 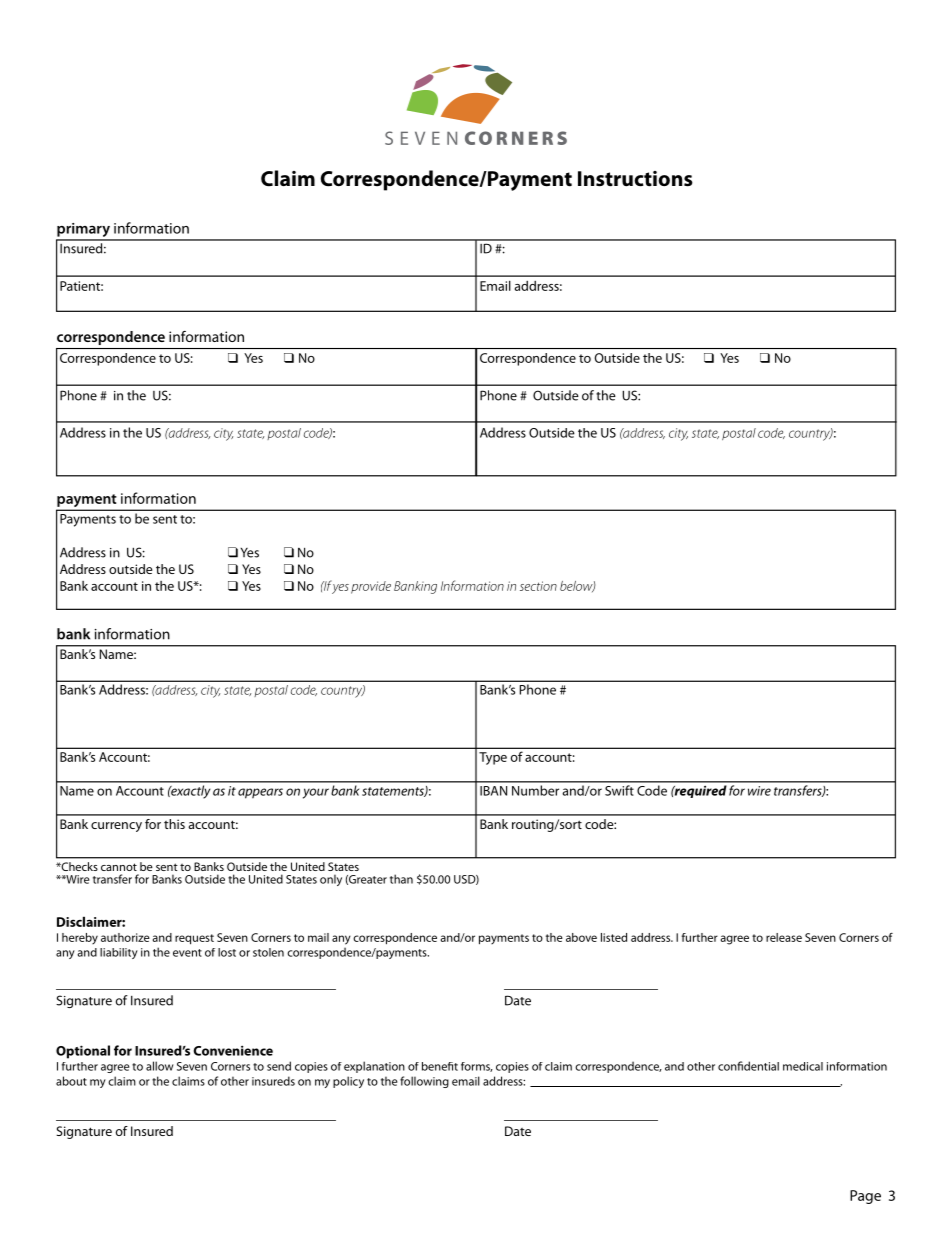 I want to click on section, so click(x=538, y=586).
